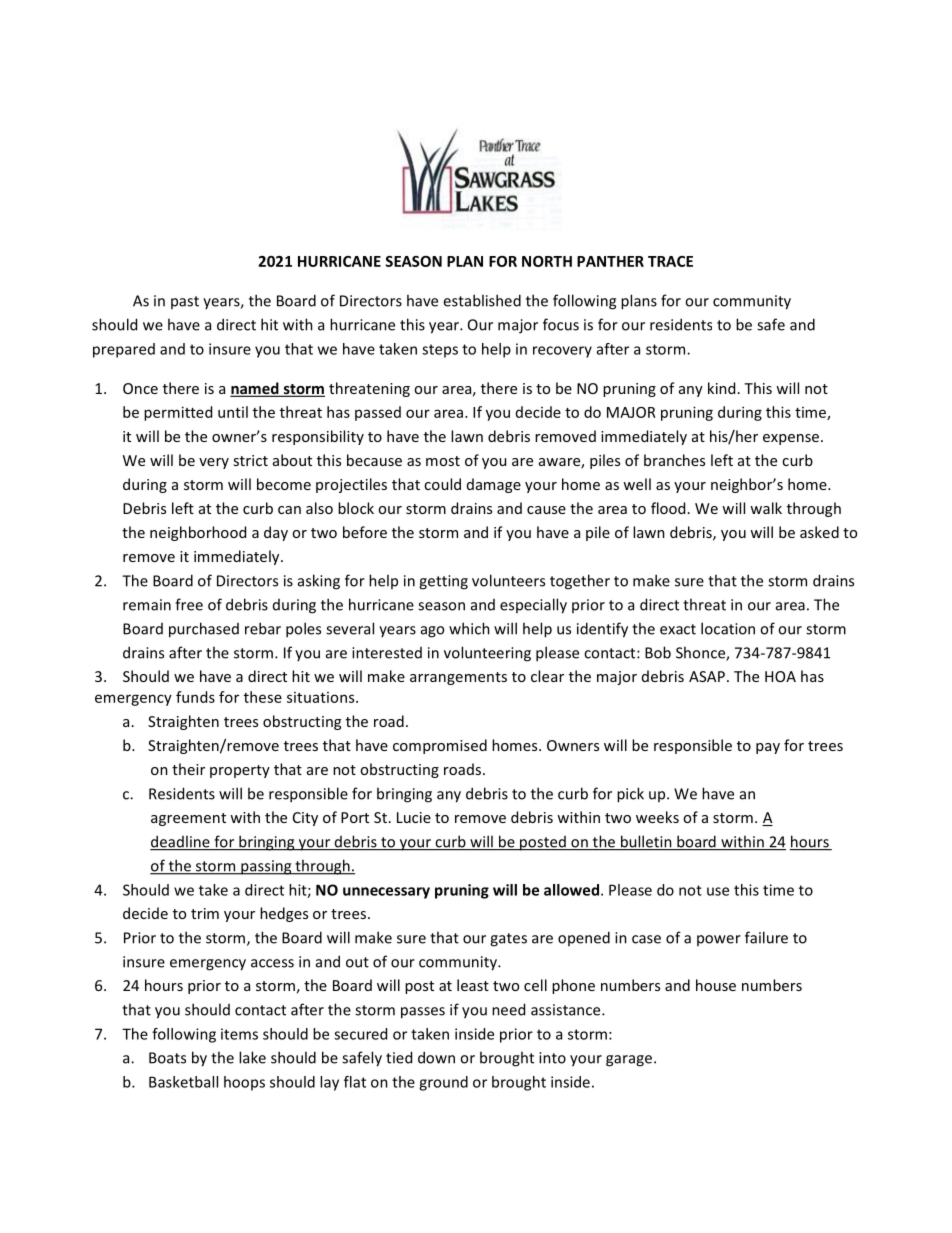 Image resolution: width=952 pixels, height=1233 pixels. What do you see at coordinates (482, 300) in the page?
I see `established` at bounding box center [482, 300].
